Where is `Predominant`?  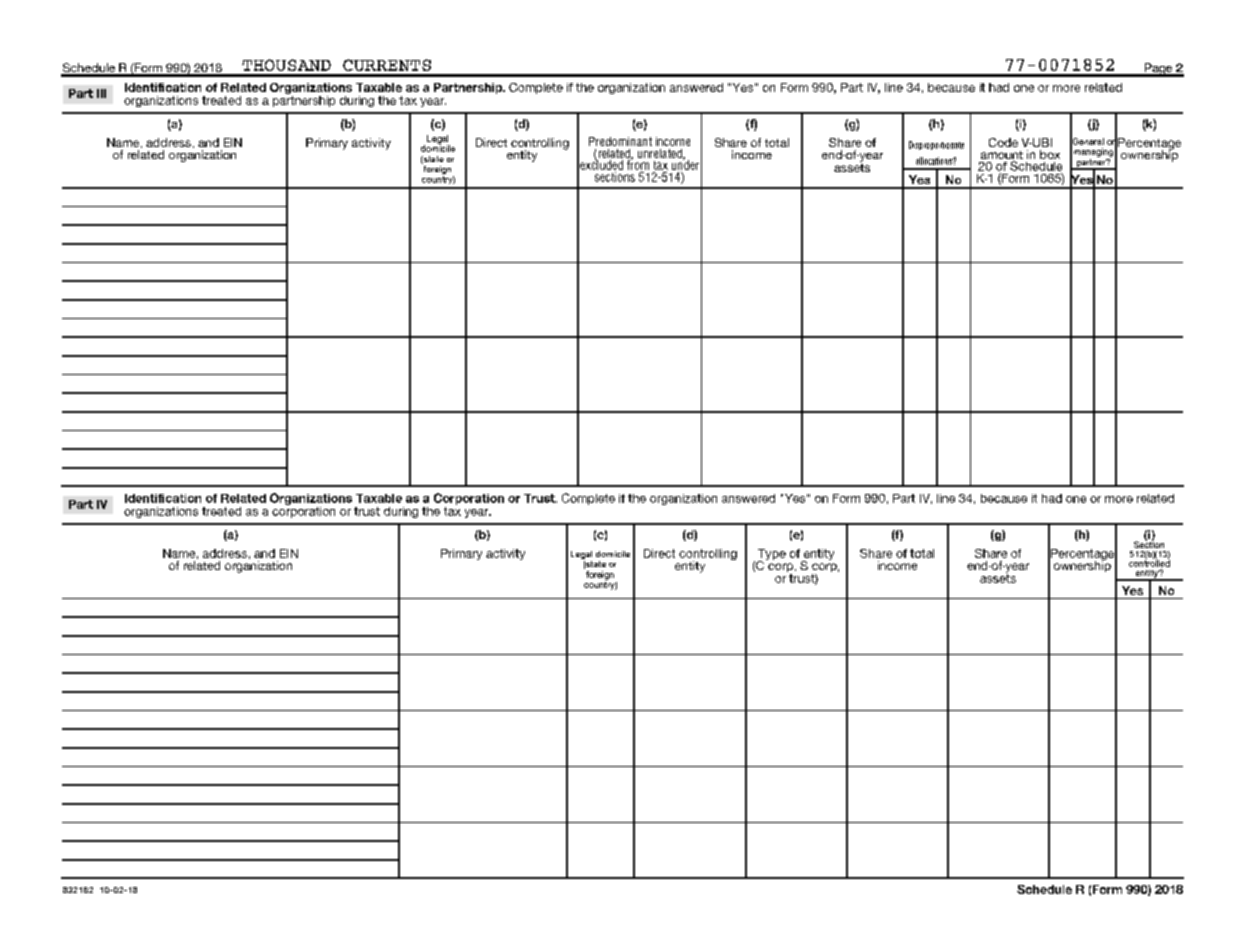 Predominant is located at coordinates (620, 141).
